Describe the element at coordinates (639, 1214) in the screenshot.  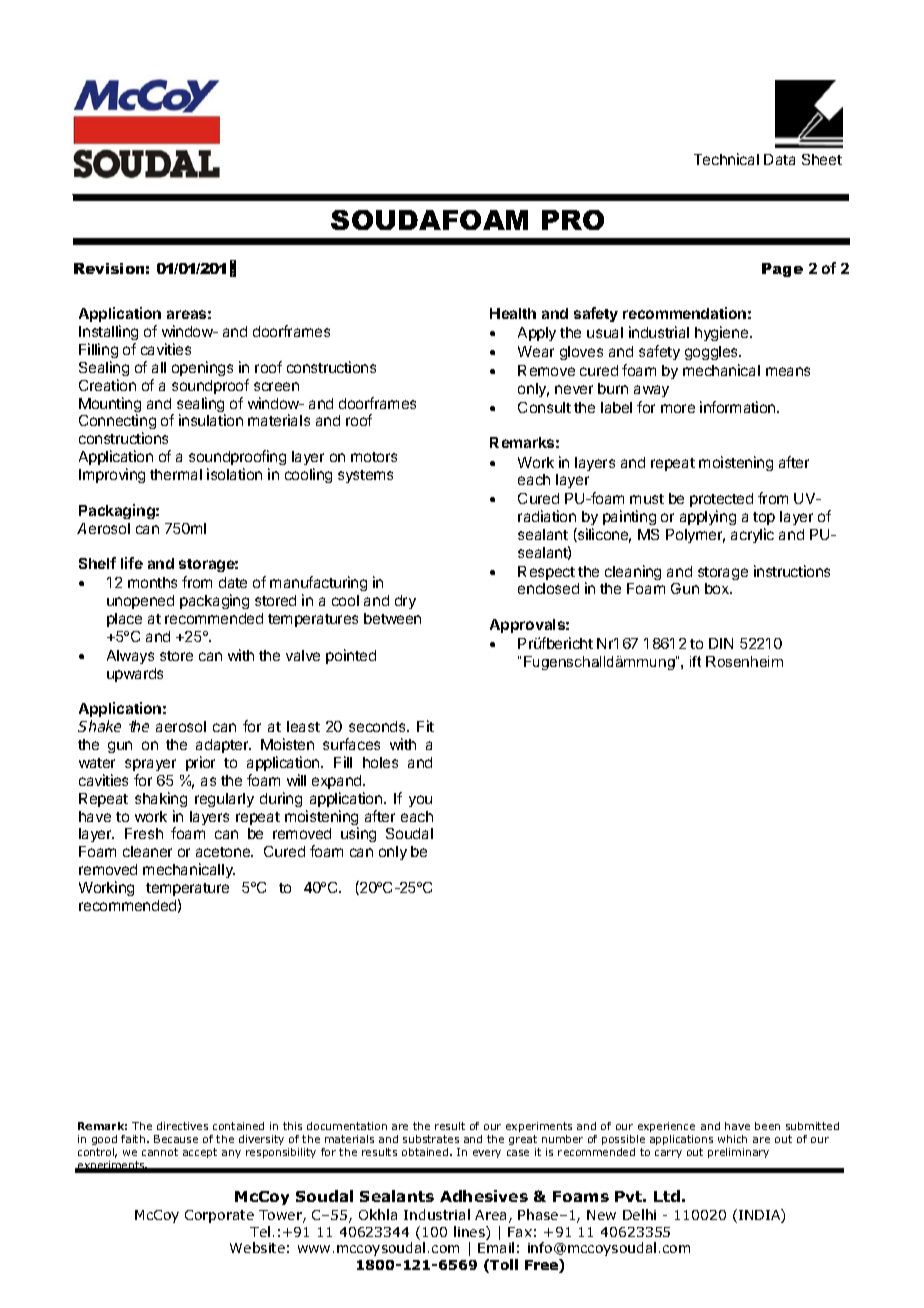
I see `Delhi` at that location.
